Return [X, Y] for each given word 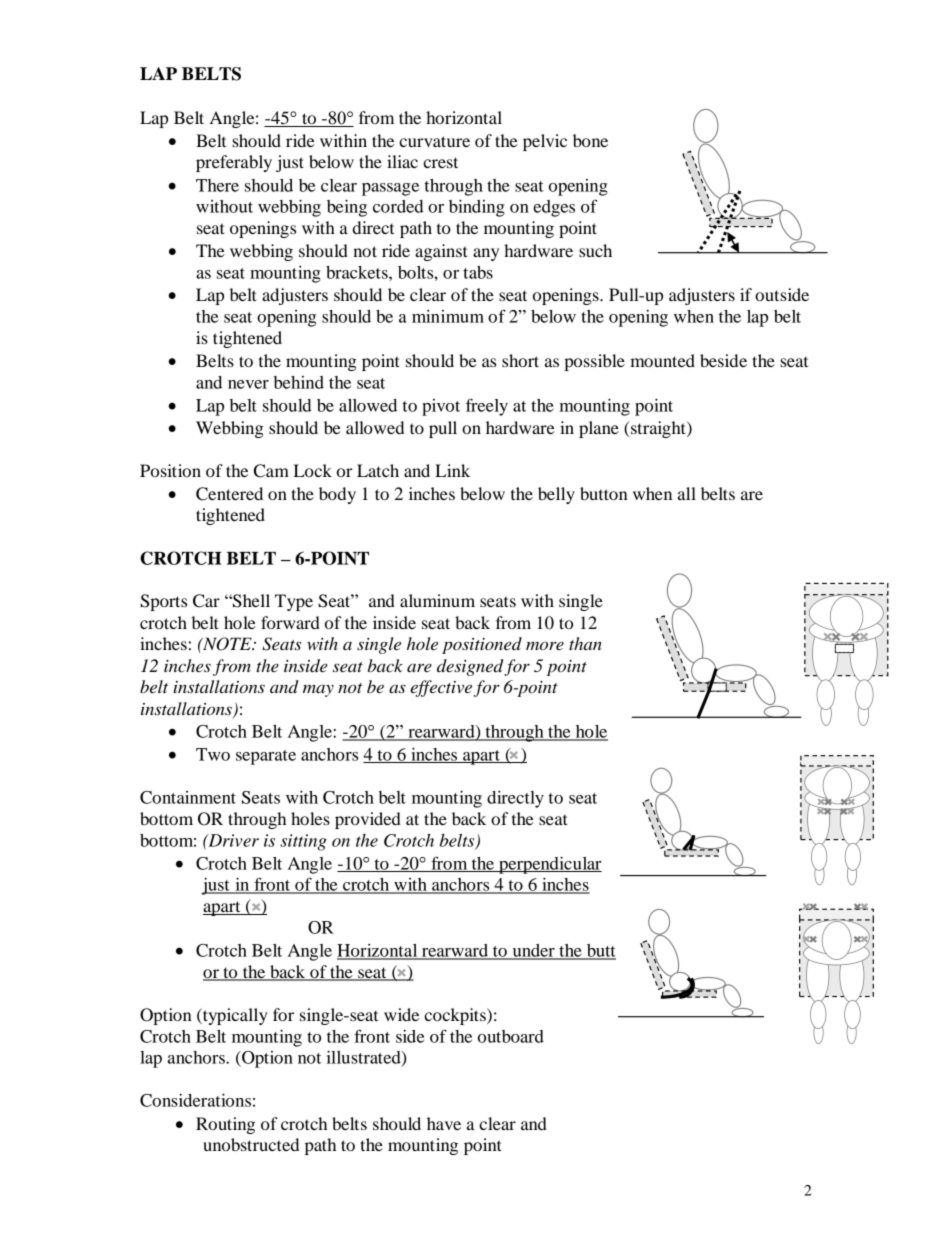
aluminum [437, 600]
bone [590, 140]
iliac [402, 161]
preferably [234, 163]
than [585, 643]
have [444, 1123]
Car [206, 601]
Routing [225, 1125]
